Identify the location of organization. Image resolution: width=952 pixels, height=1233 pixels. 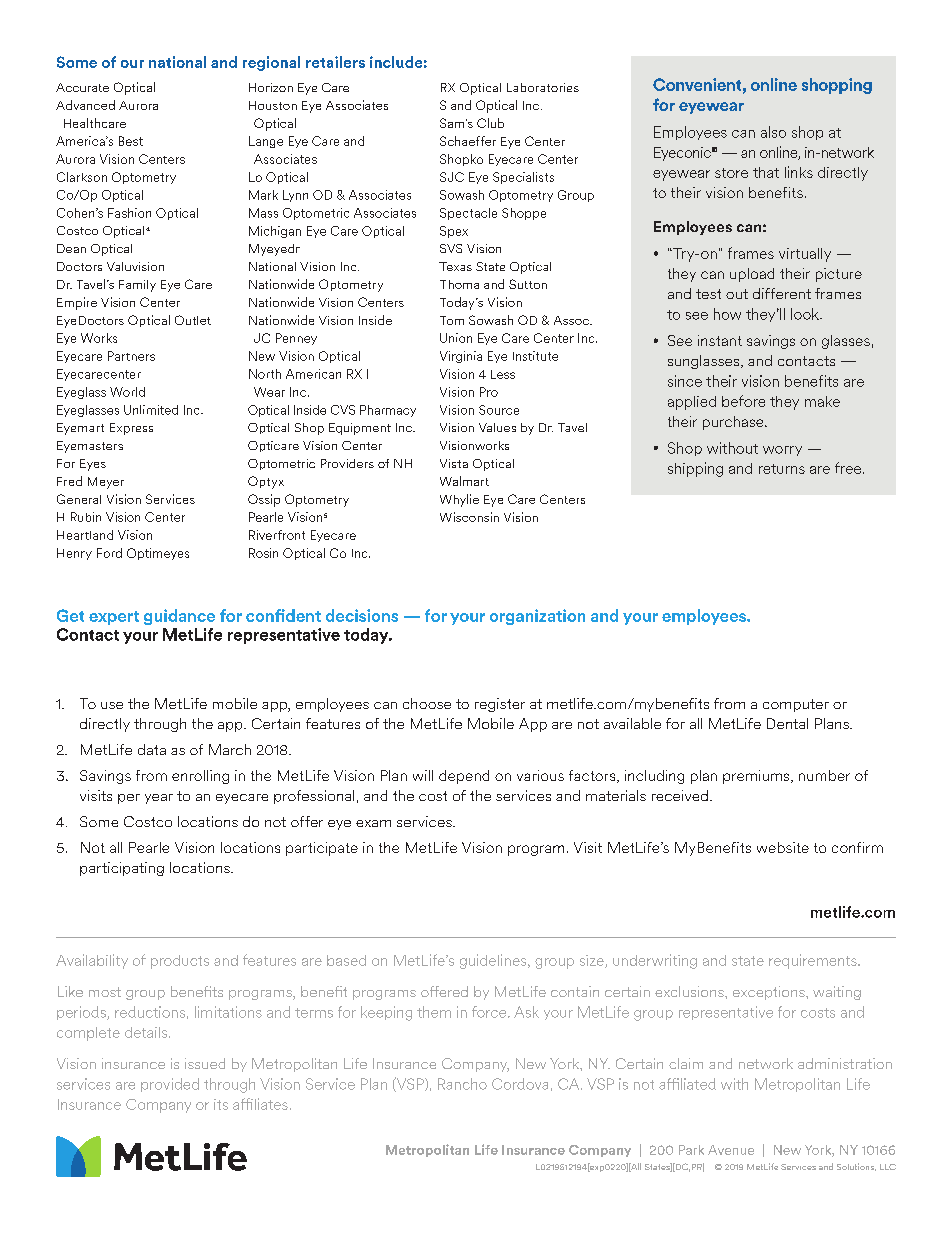
(537, 617).
